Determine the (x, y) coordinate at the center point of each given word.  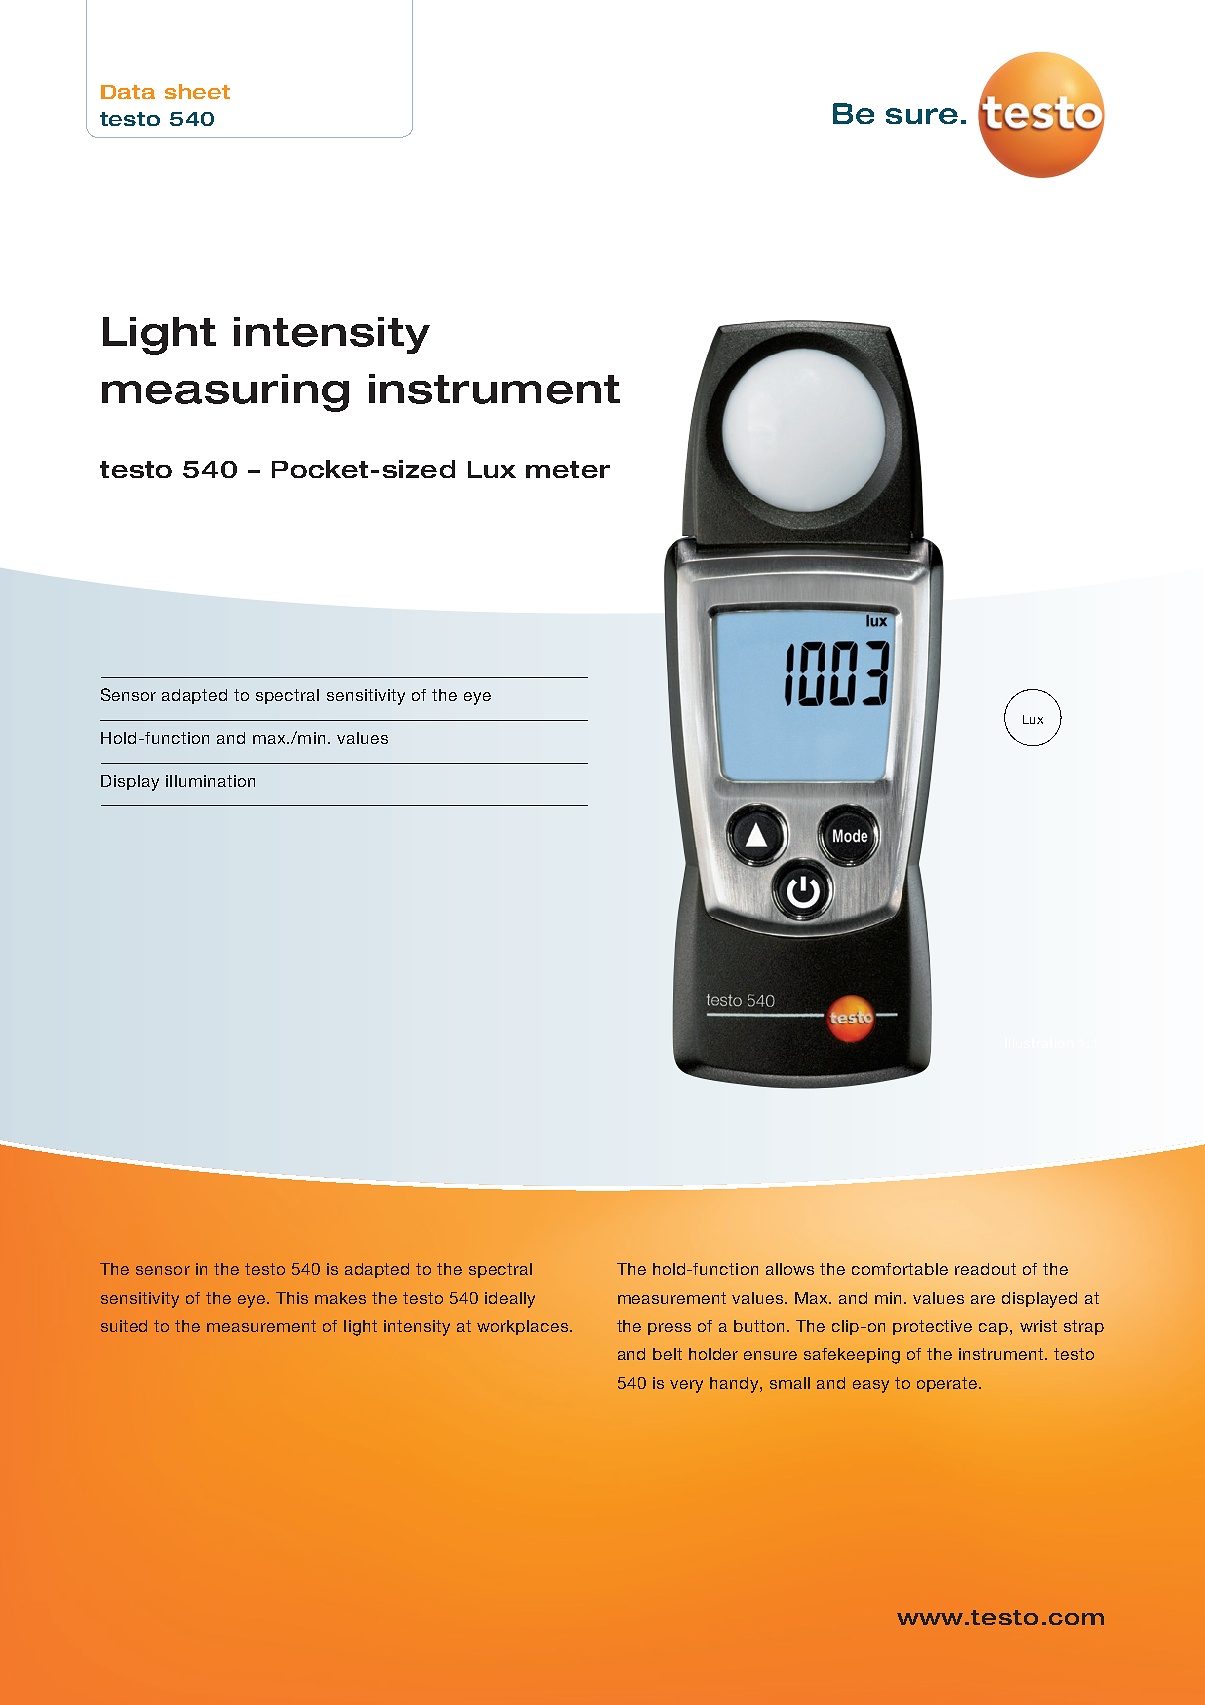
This (292, 1298)
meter (568, 469)
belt (667, 1354)
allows (790, 1269)
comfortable (900, 1269)
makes (340, 1298)
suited (124, 1326)
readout (985, 1269)
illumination (210, 781)
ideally (510, 1300)
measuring (225, 393)
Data (128, 92)
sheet (197, 91)
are (983, 1299)
